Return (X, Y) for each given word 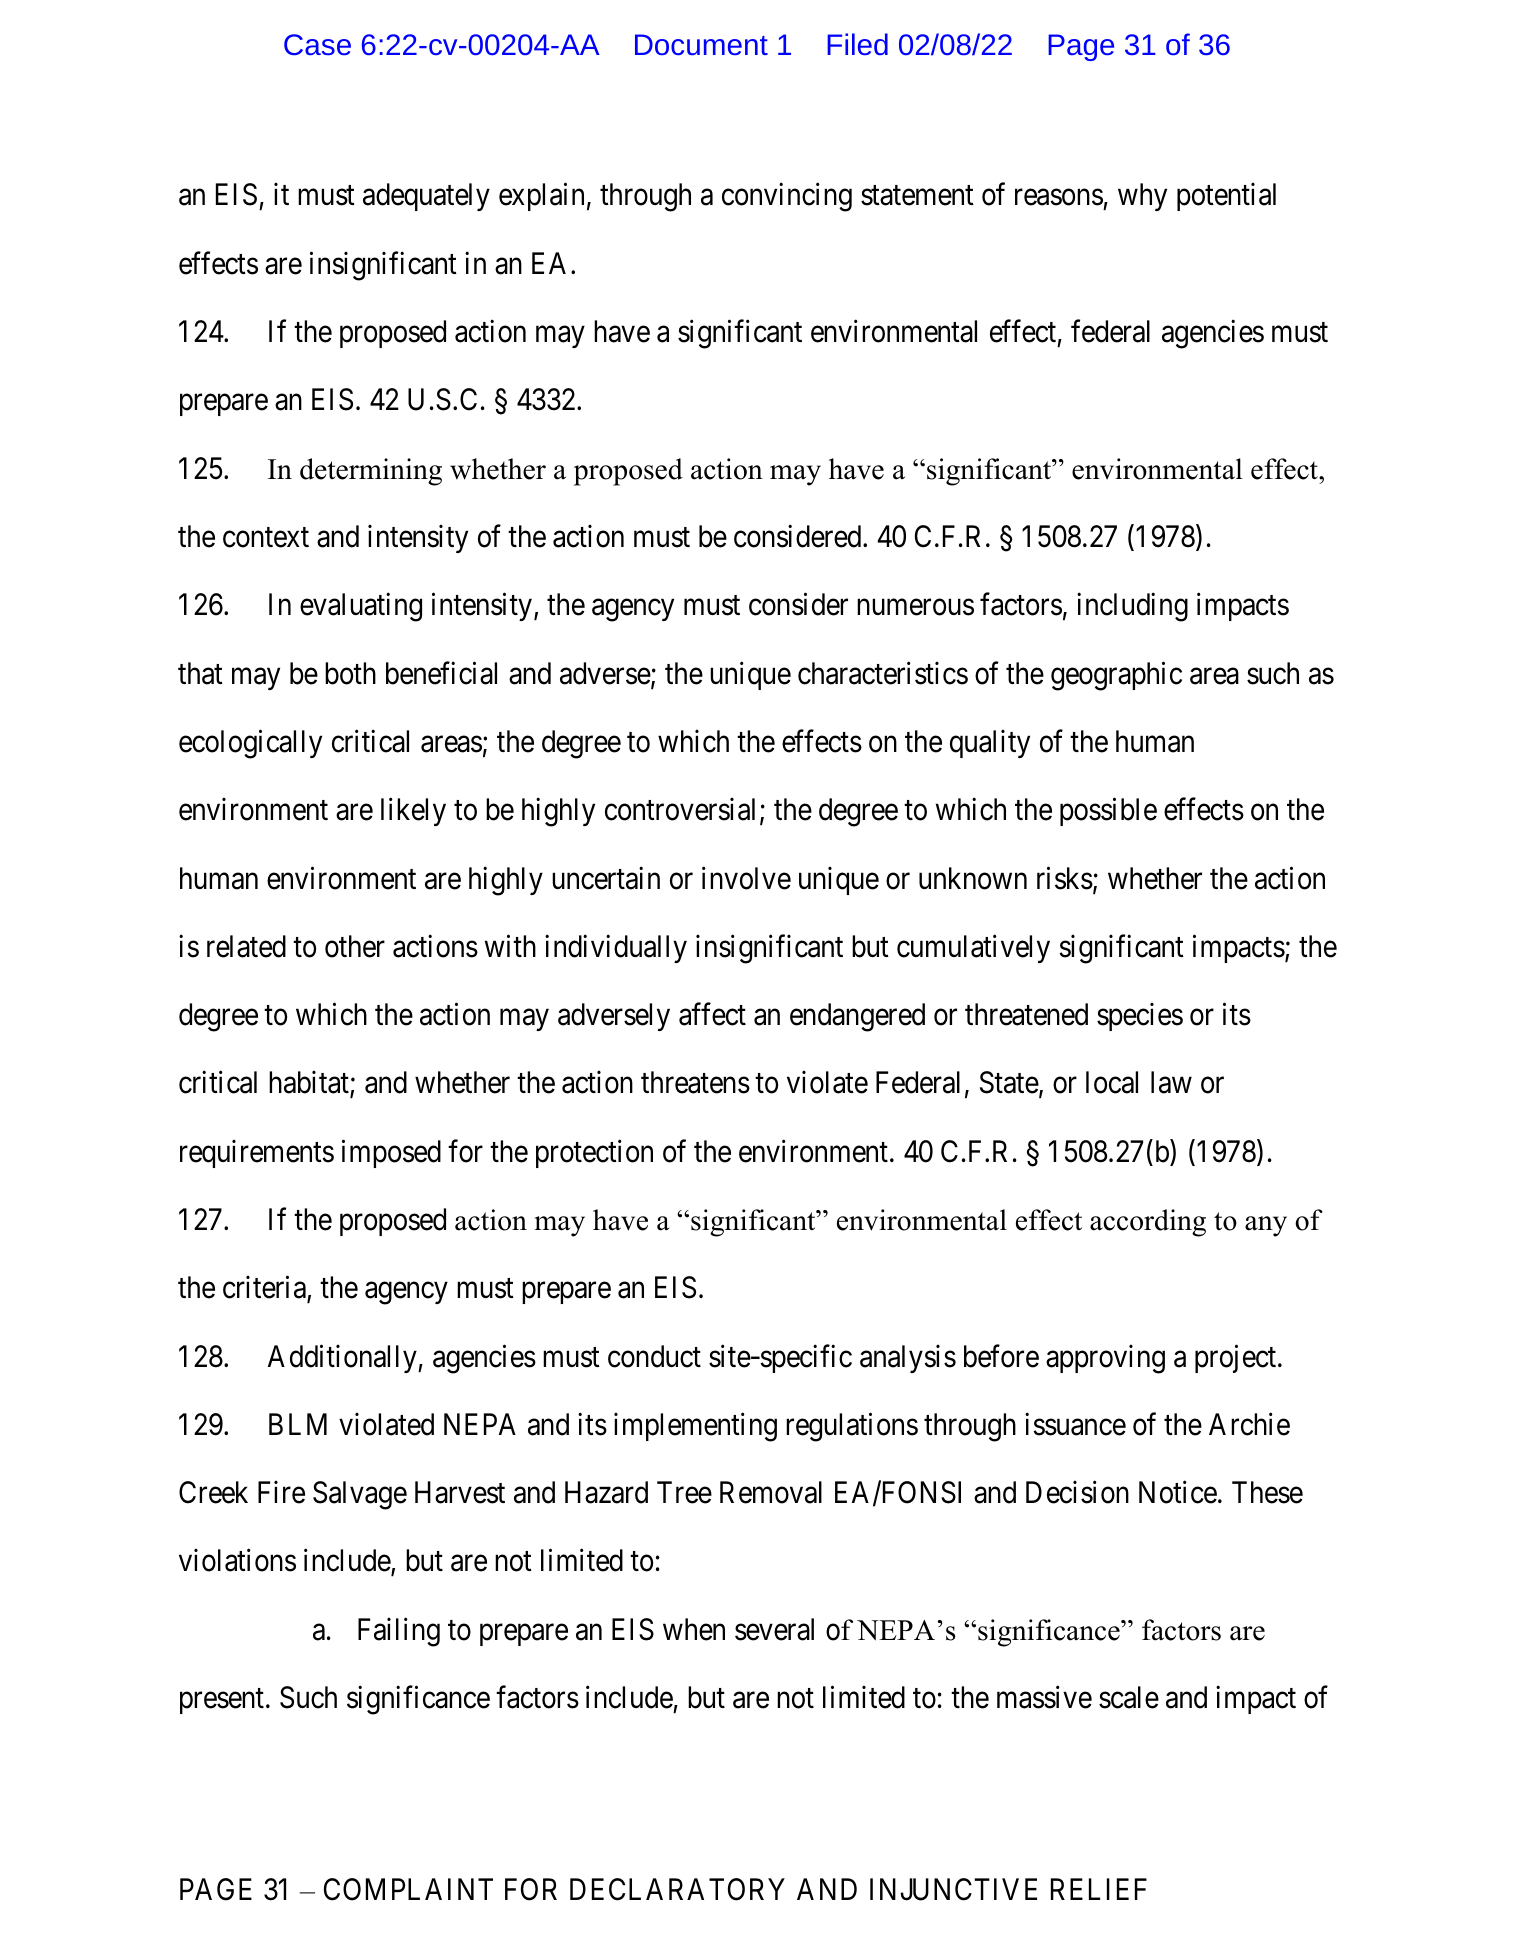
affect (712, 1014)
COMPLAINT (408, 1889)
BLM (298, 1424)
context (266, 538)
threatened (1026, 1014)
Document (701, 44)
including (1132, 607)
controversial (680, 809)
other (355, 946)
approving (1105, 1359)
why (1142, 197)
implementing (695, 1427)
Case (317, 44)
